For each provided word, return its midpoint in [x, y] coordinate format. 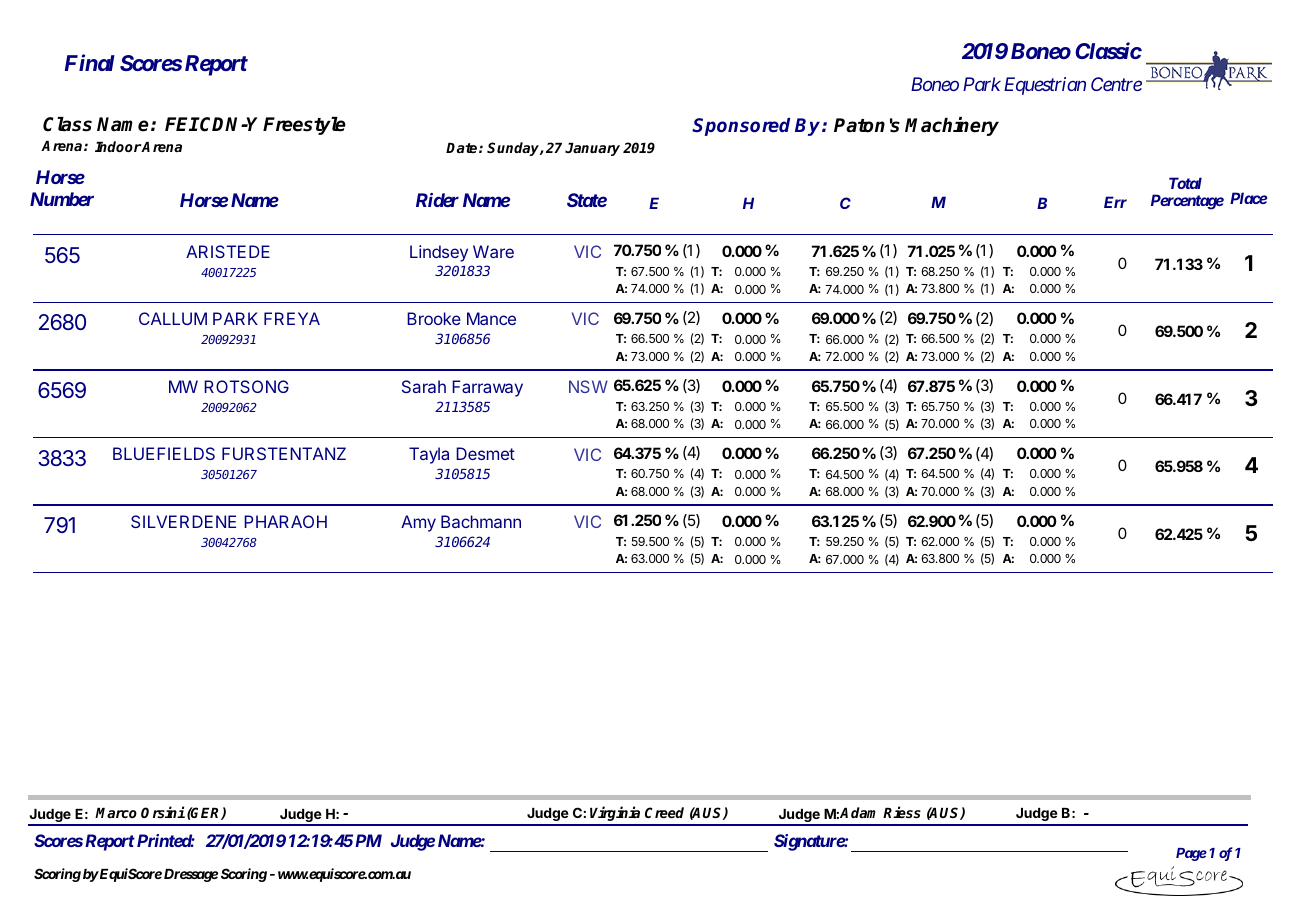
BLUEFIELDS [164, 453]
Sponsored [741, 127]
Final [90, 62]
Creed [664, 812]
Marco [116, 813]
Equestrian [1045, 86]
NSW [588, 386]
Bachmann [481, 521]
